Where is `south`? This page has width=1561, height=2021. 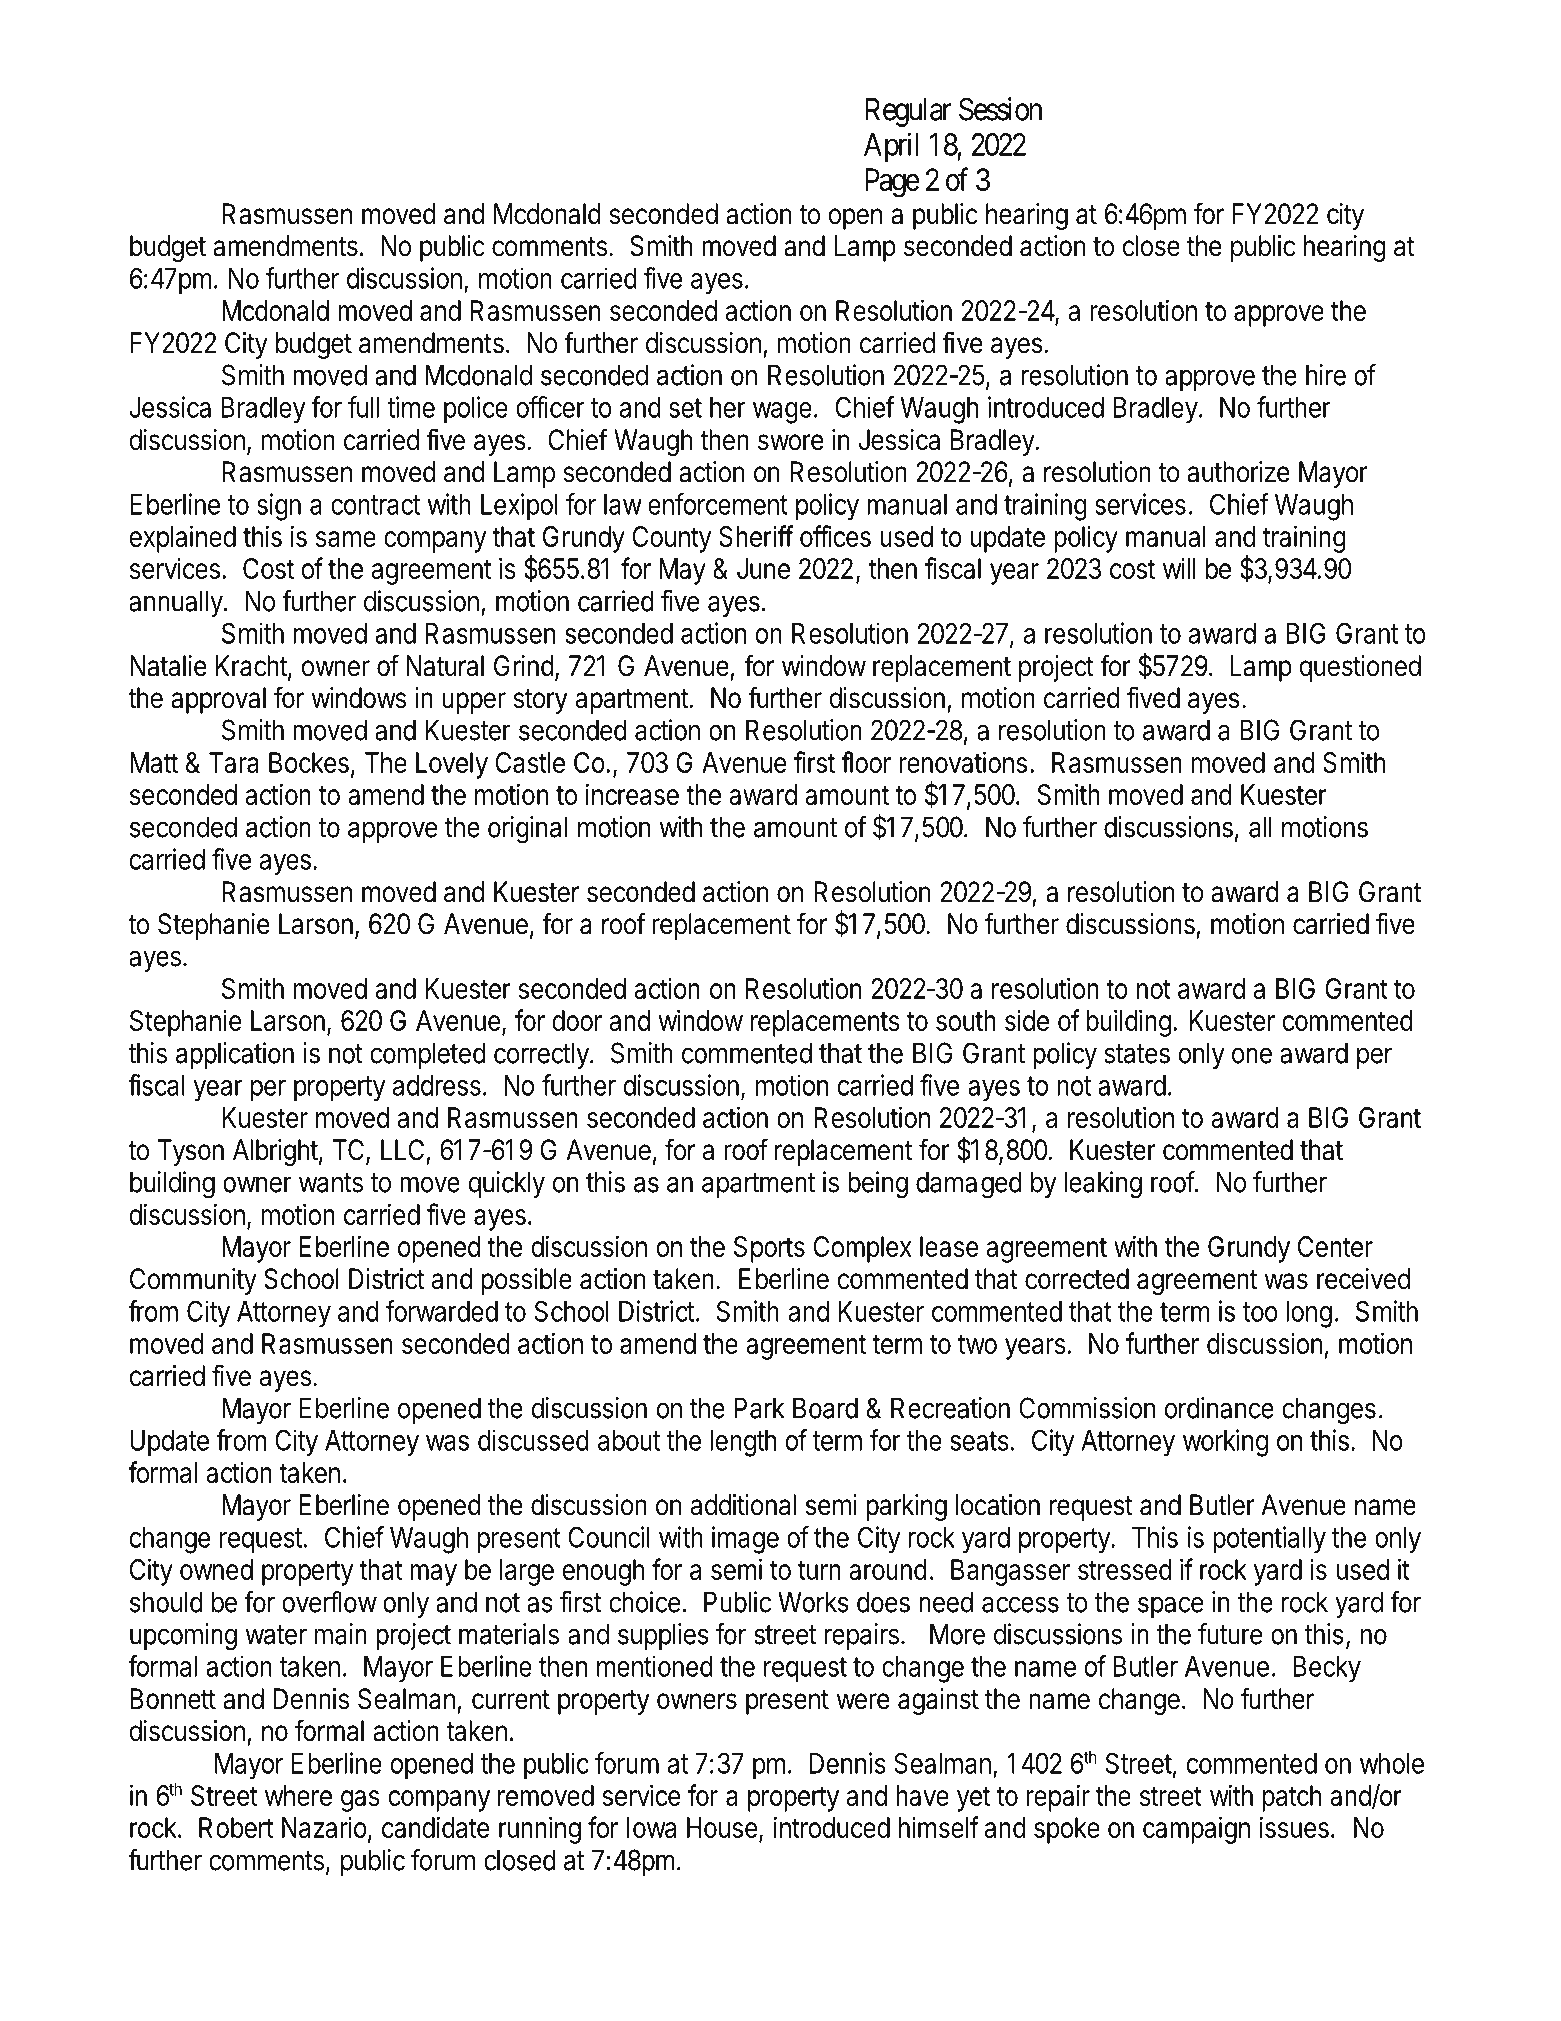 south is located at coordinates (966, 1020).
